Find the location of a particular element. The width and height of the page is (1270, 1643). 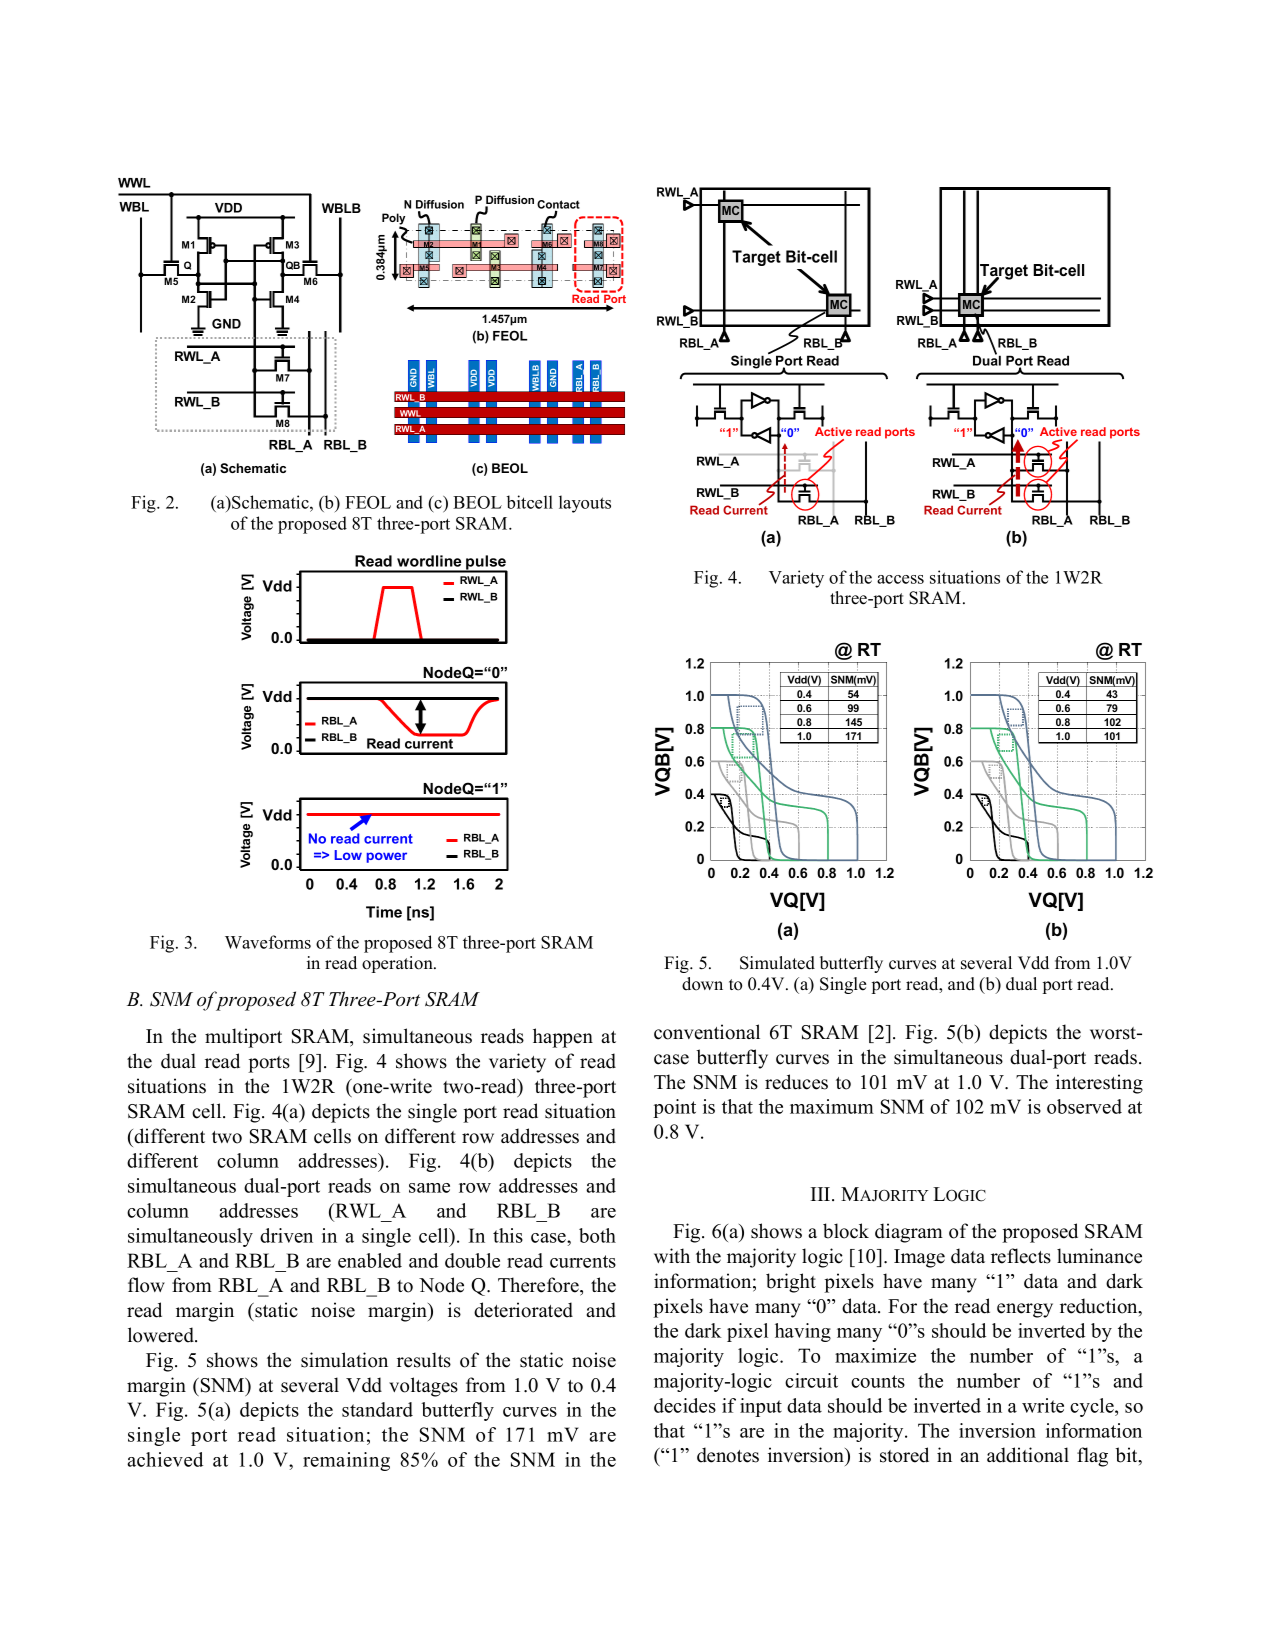

decides is located at coordinates (685, 1405).
